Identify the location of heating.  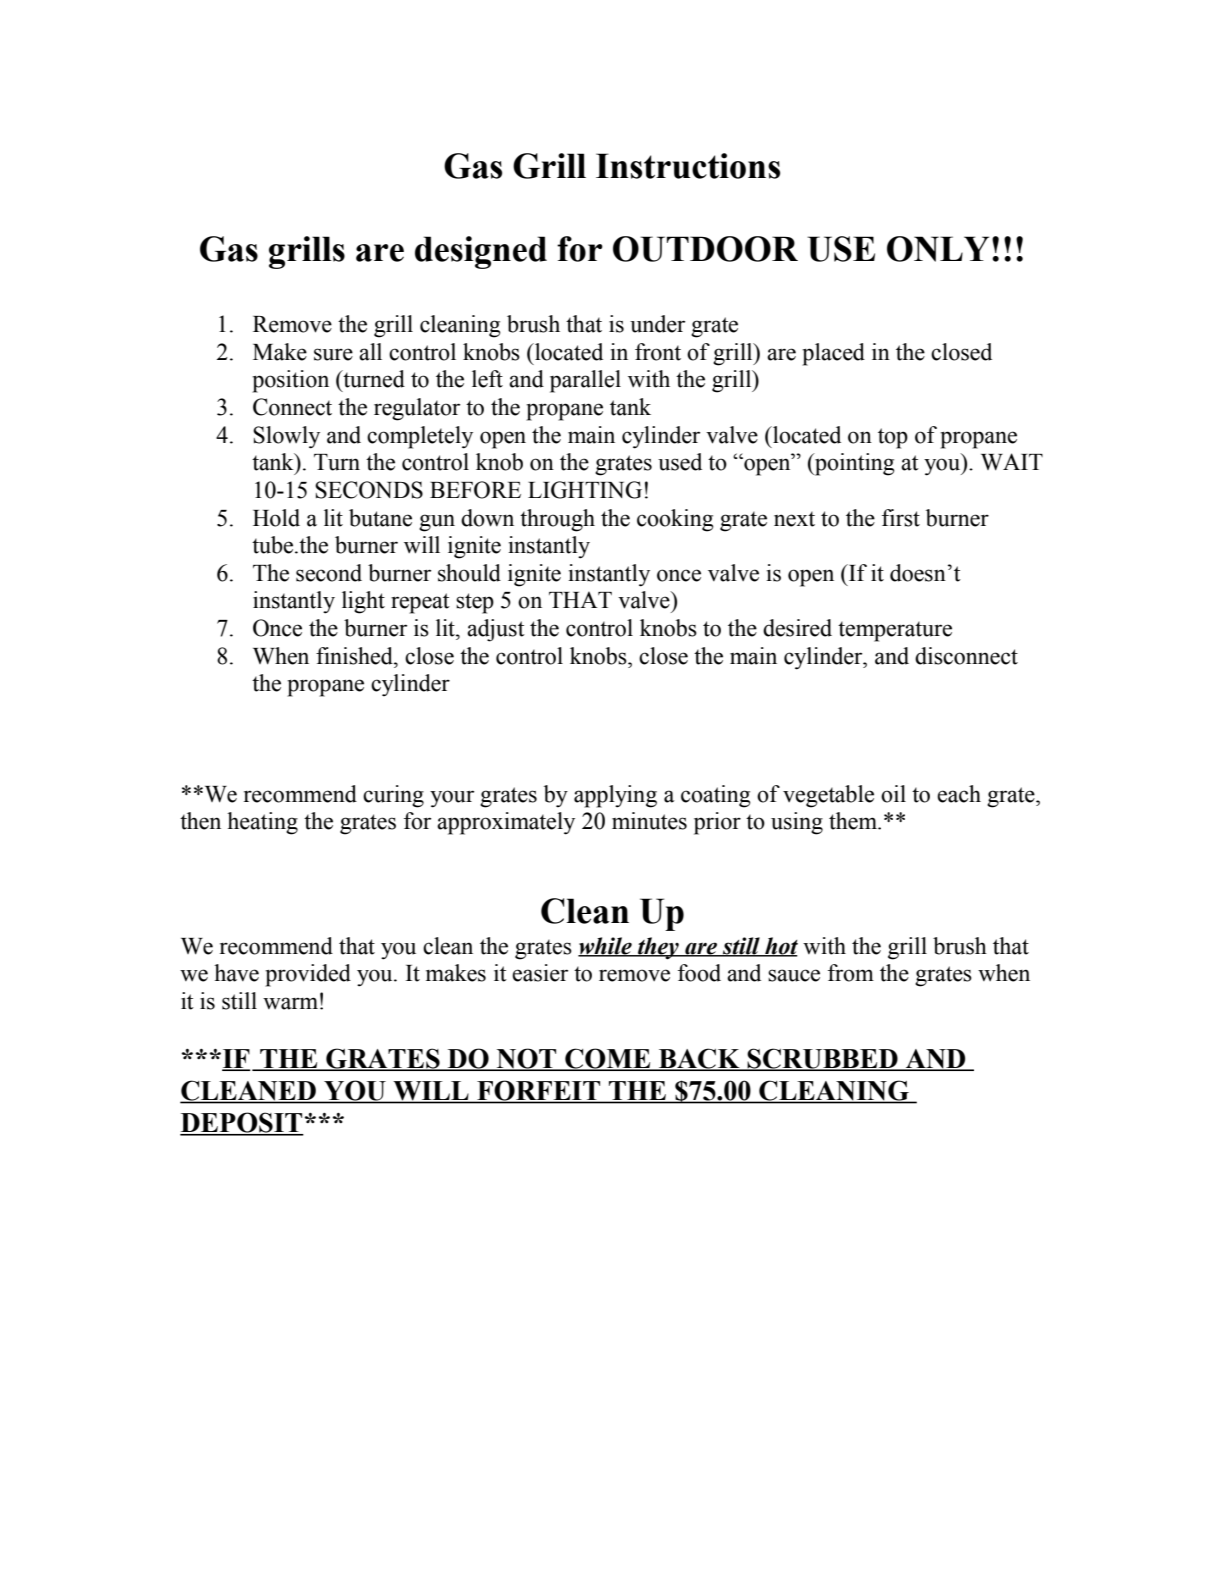
(262, 823).
